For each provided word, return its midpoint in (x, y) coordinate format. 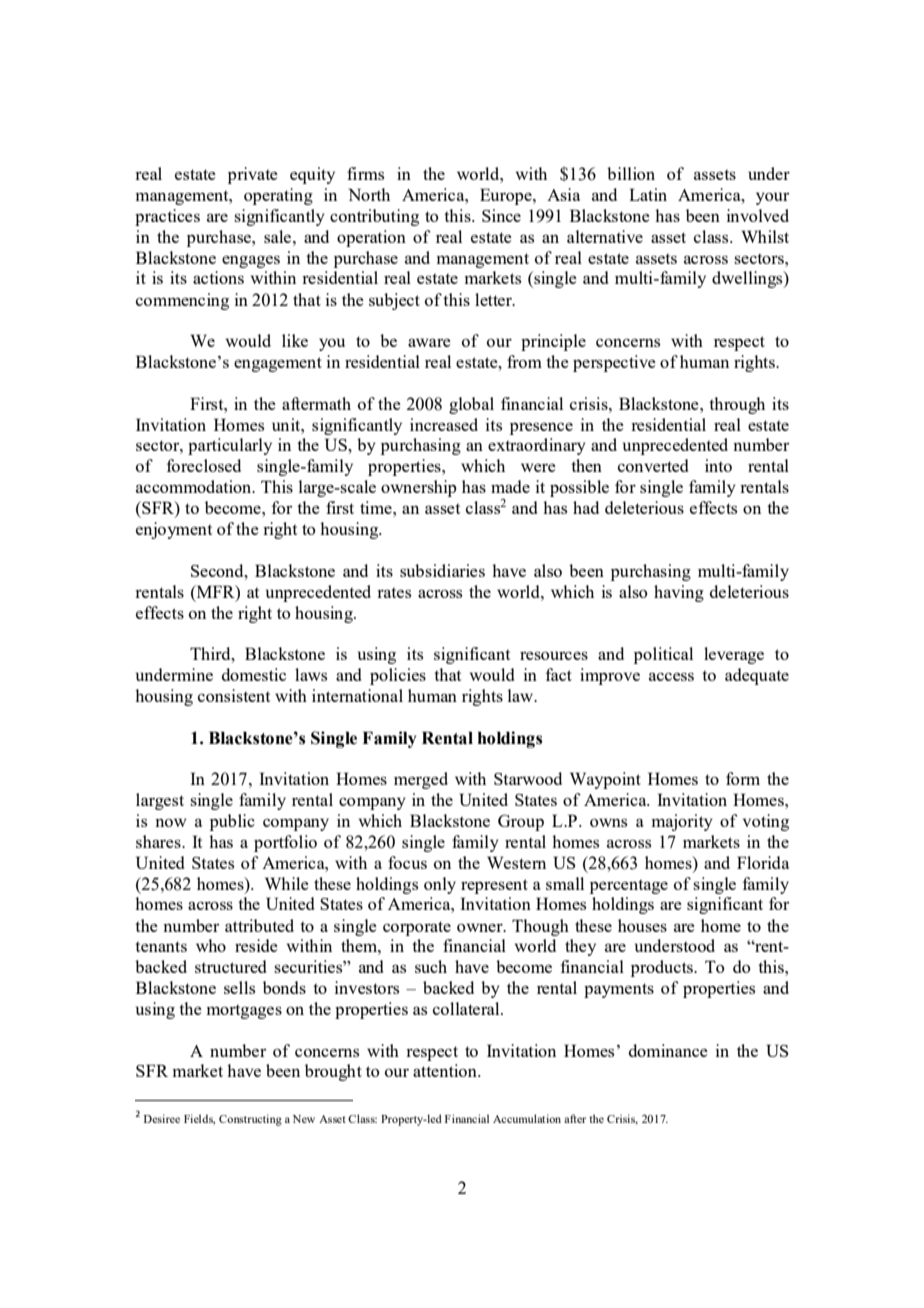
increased (444, 424)
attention (446, 1070)
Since (501, 215)
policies (398, 676)
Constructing (250, 1120)
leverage (734, 655)
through (737, 405)
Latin (648, 194)
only (440, 885)
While (287, 883)
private (253, 175)
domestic (254, 674)
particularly (230, 446)
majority (682, 822)
